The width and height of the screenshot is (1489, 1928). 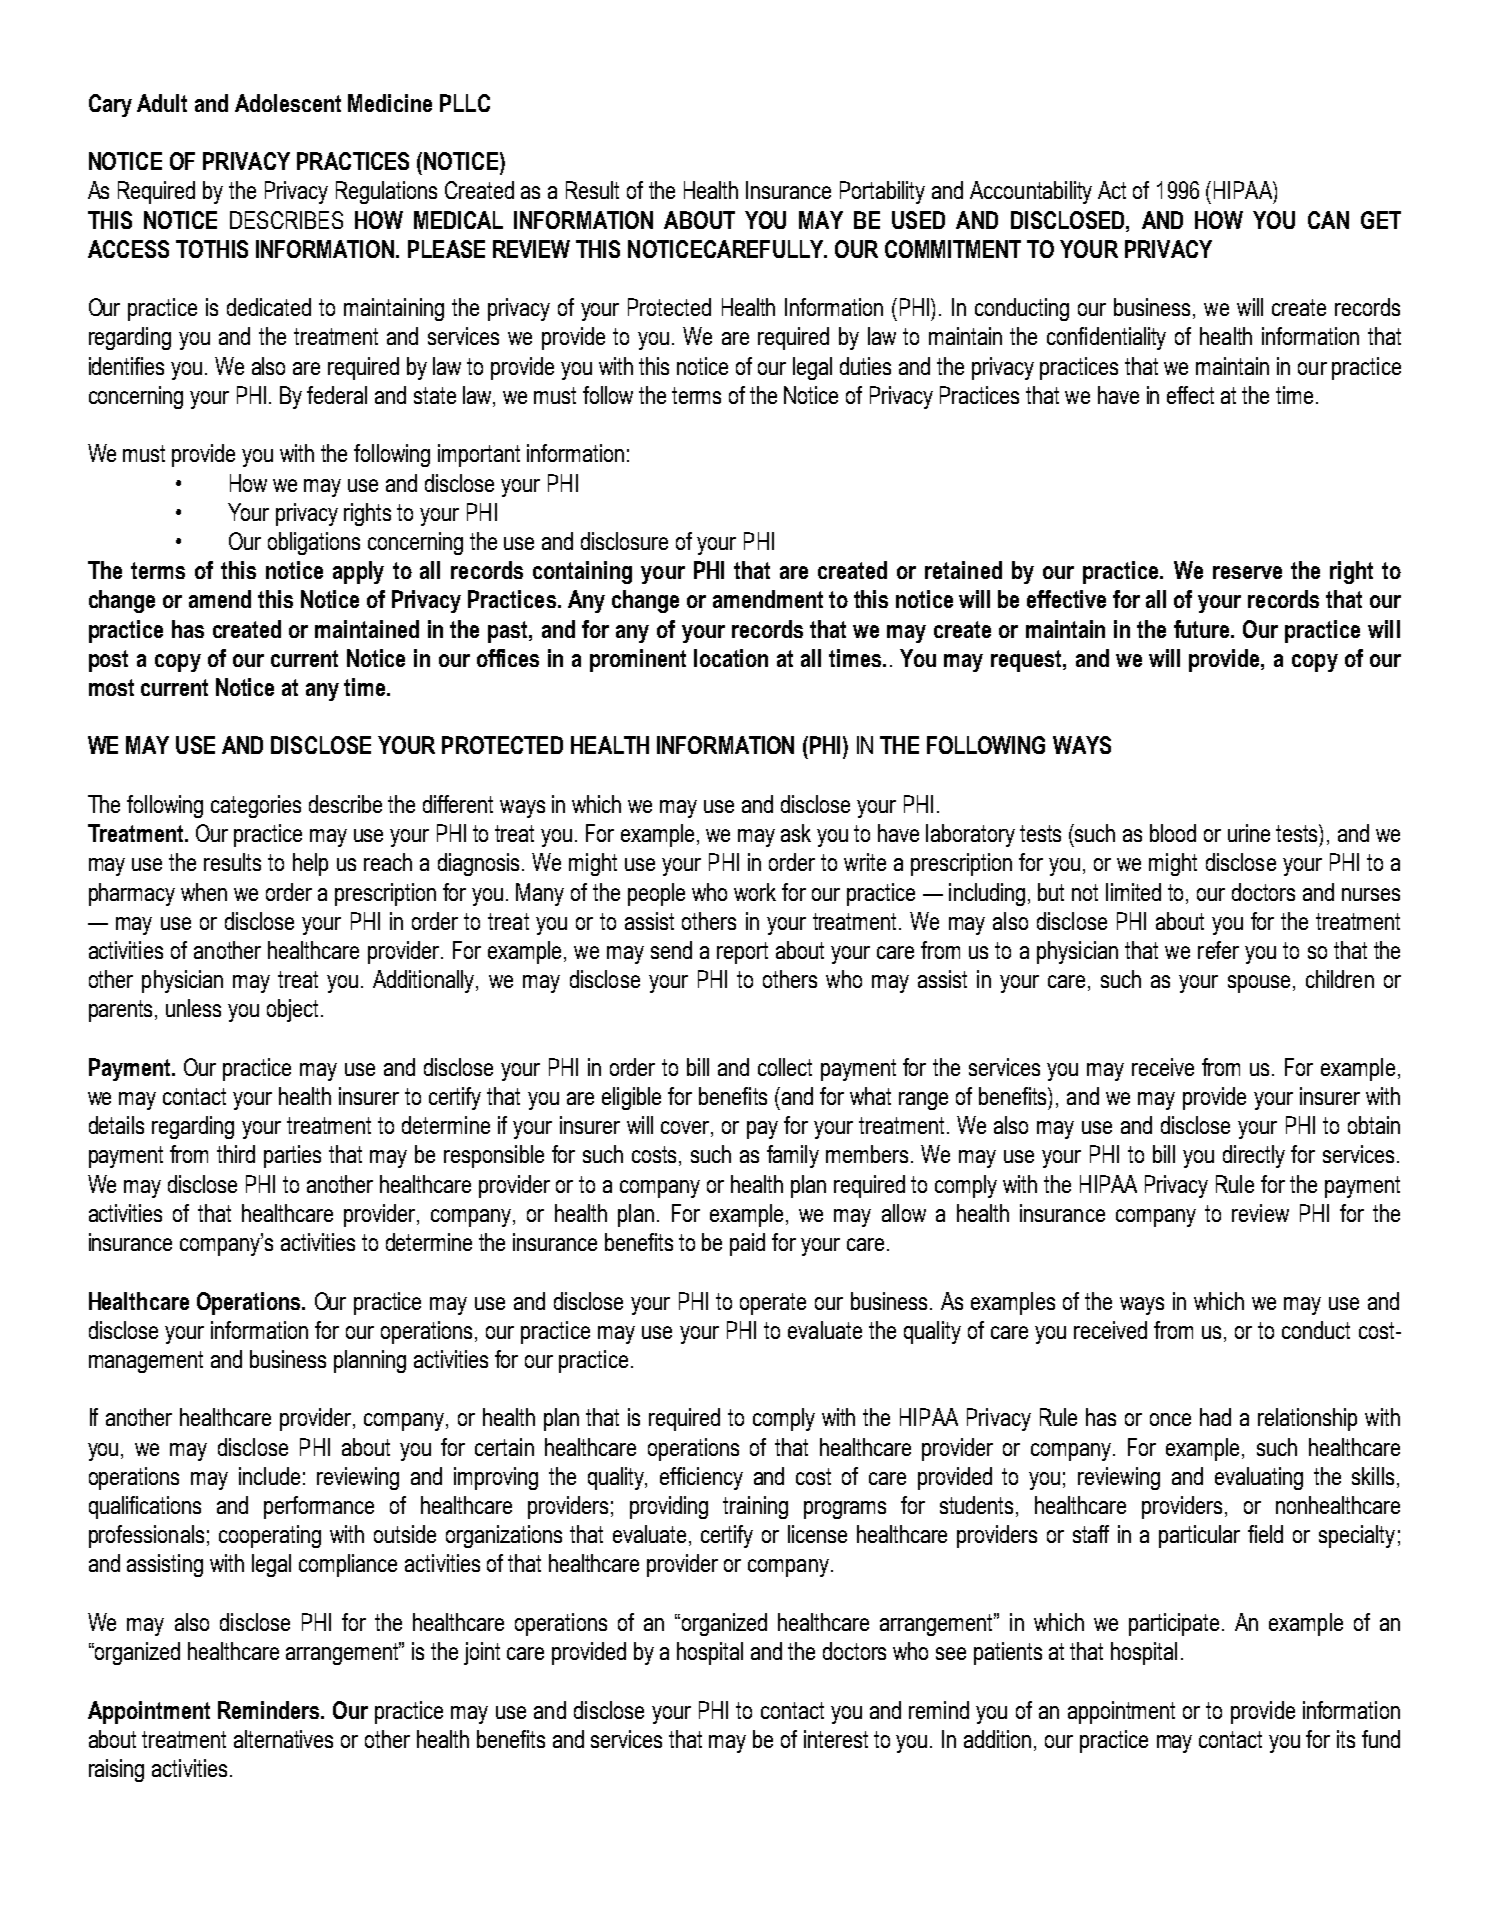 I want to click on efficiency, so click(x=701, y=1478).
